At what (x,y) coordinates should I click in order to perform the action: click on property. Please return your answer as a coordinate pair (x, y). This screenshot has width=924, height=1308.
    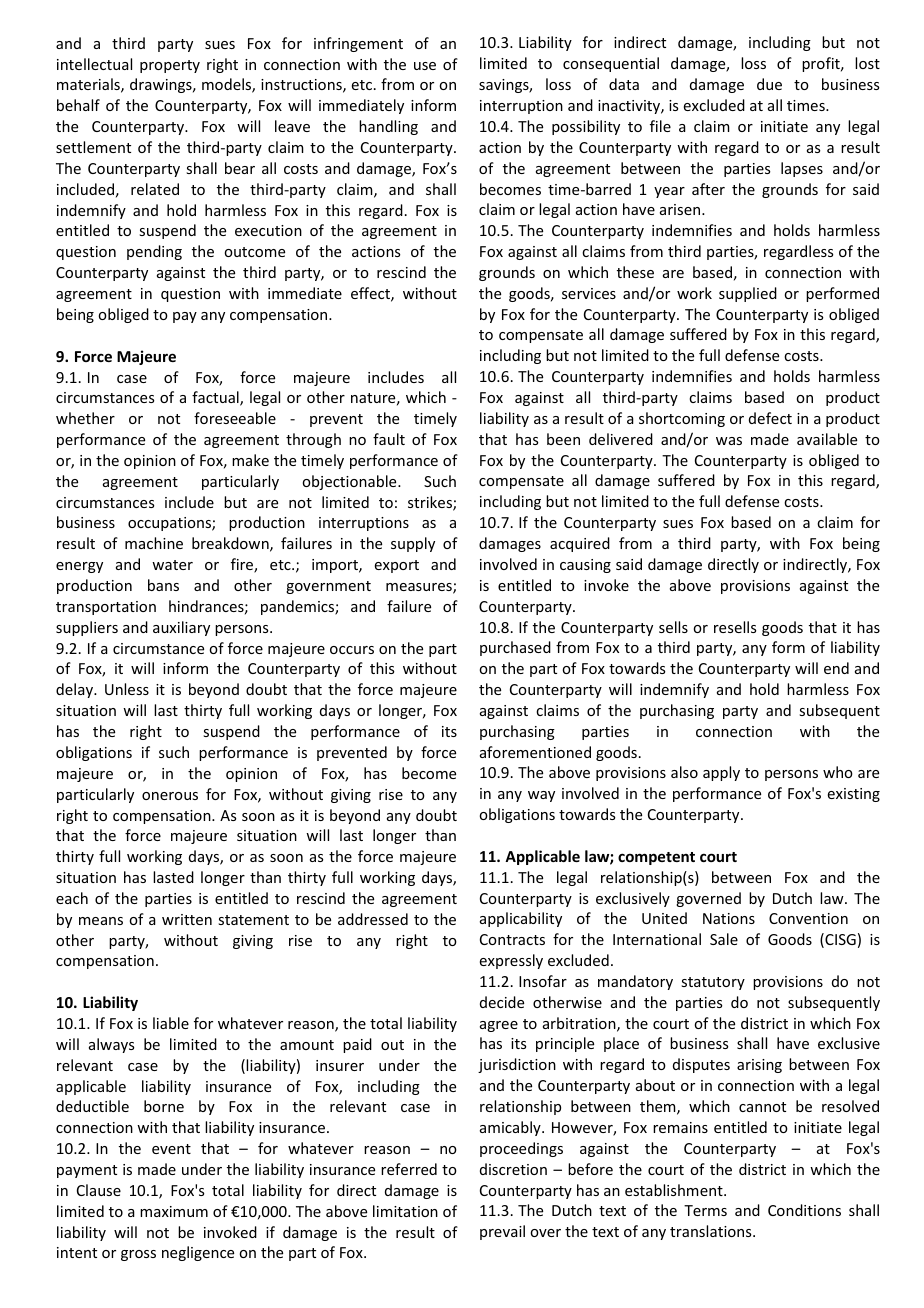
    Looking at the image, I should click on (170, 66).
